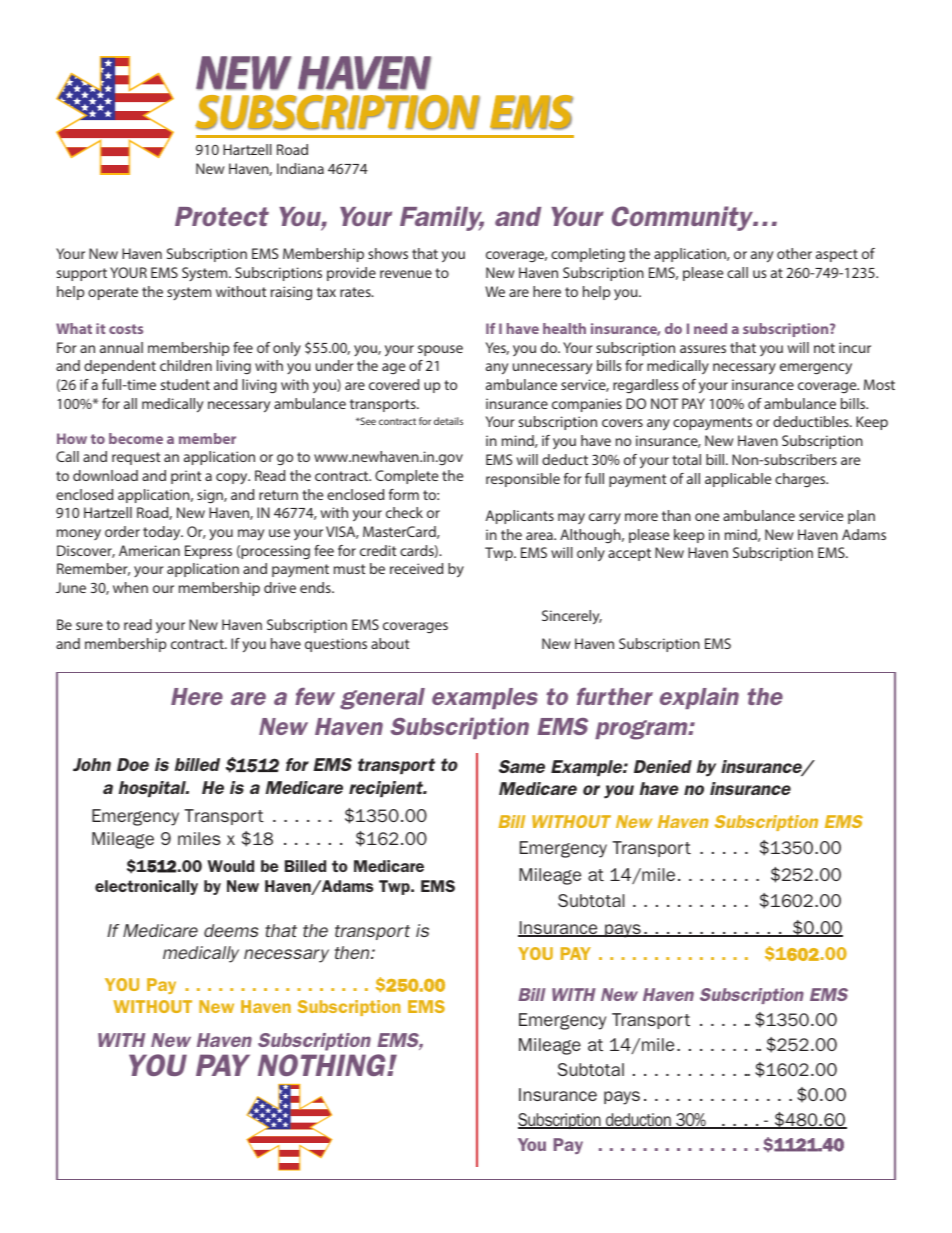 The height and width of the image is (1233, 952). Describe the element at coordinates (442, 218) in the image. I see `Family` at that location.
